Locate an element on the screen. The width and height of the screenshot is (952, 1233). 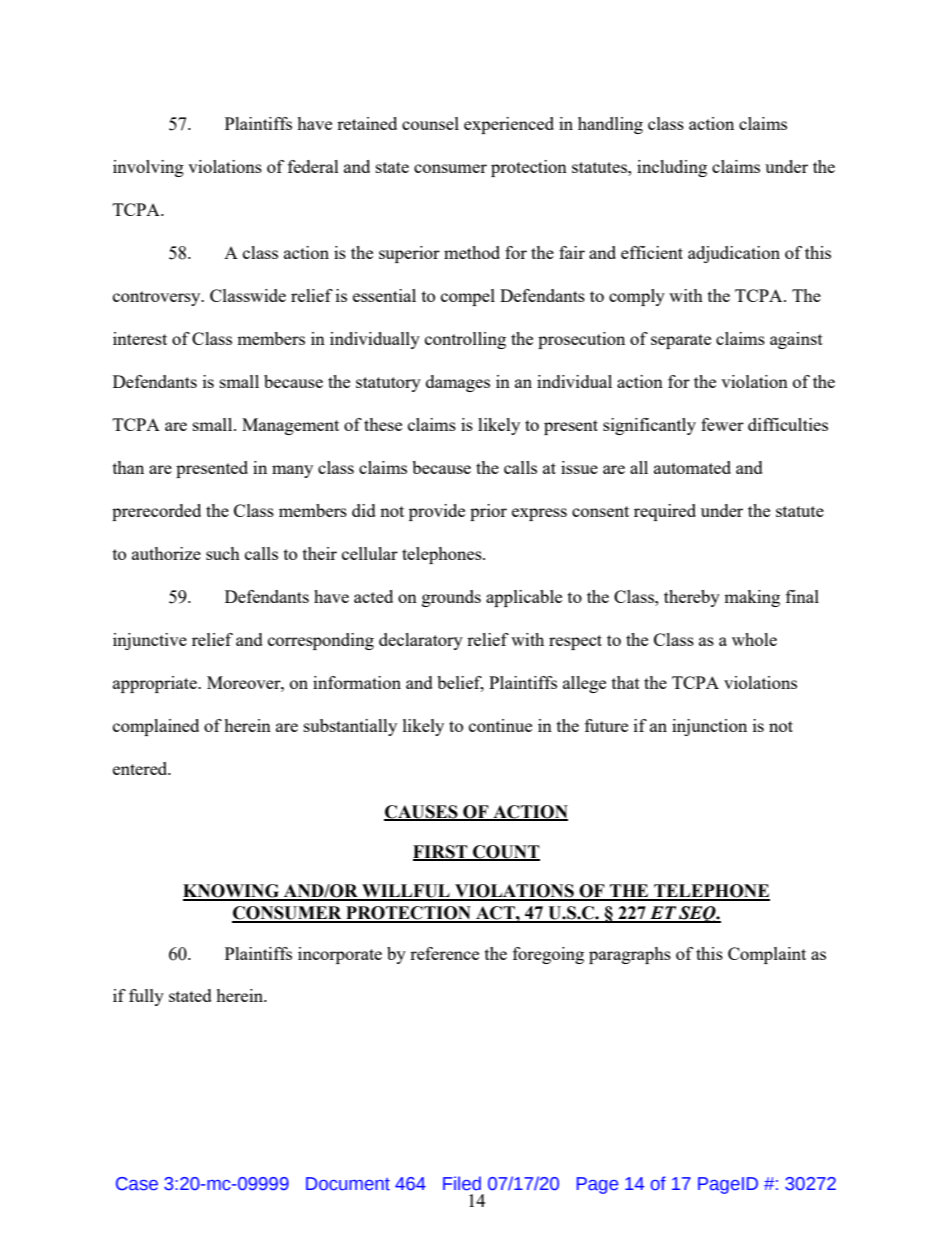
reference is located at coordinates (444, 953).
